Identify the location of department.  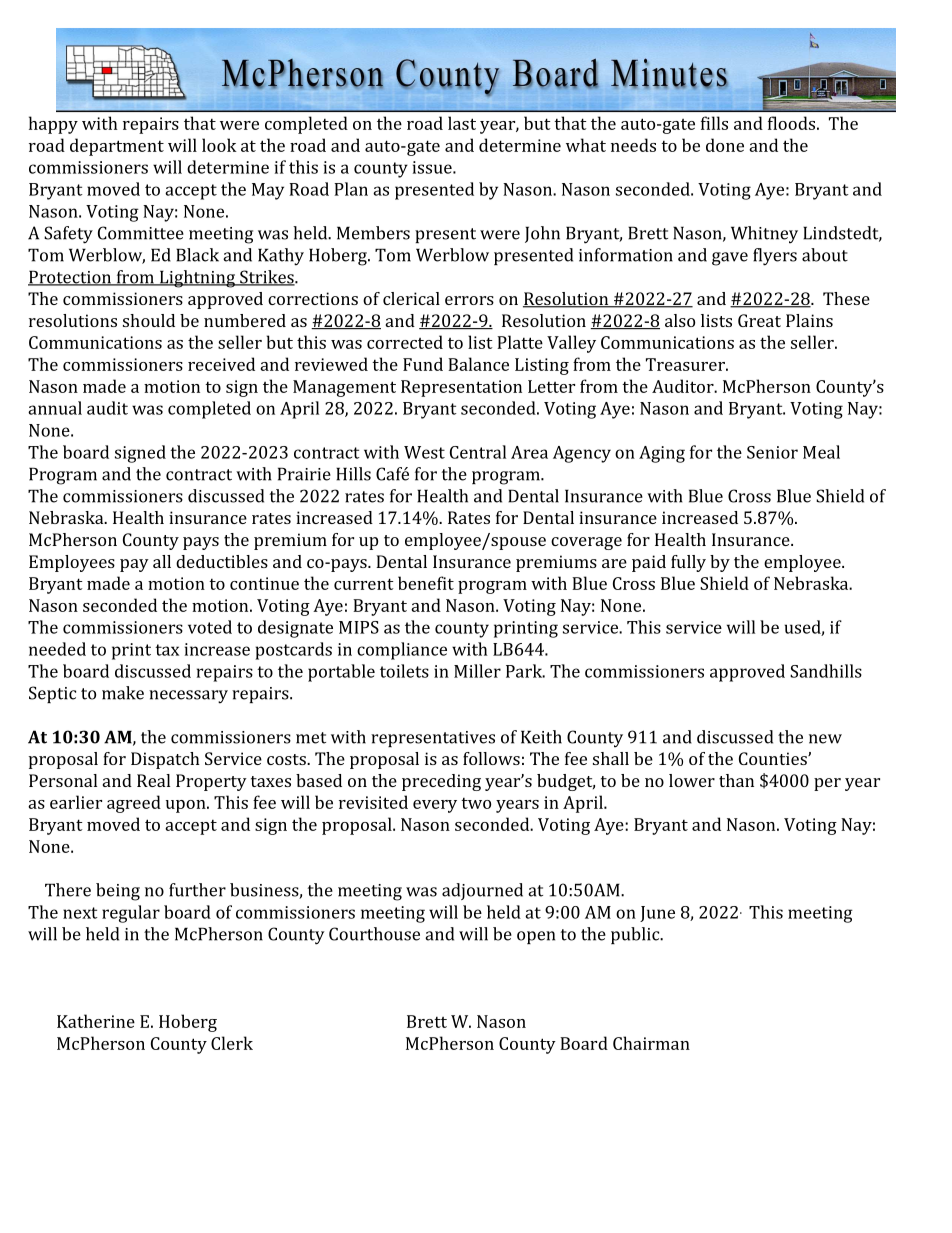
(117, 147).
